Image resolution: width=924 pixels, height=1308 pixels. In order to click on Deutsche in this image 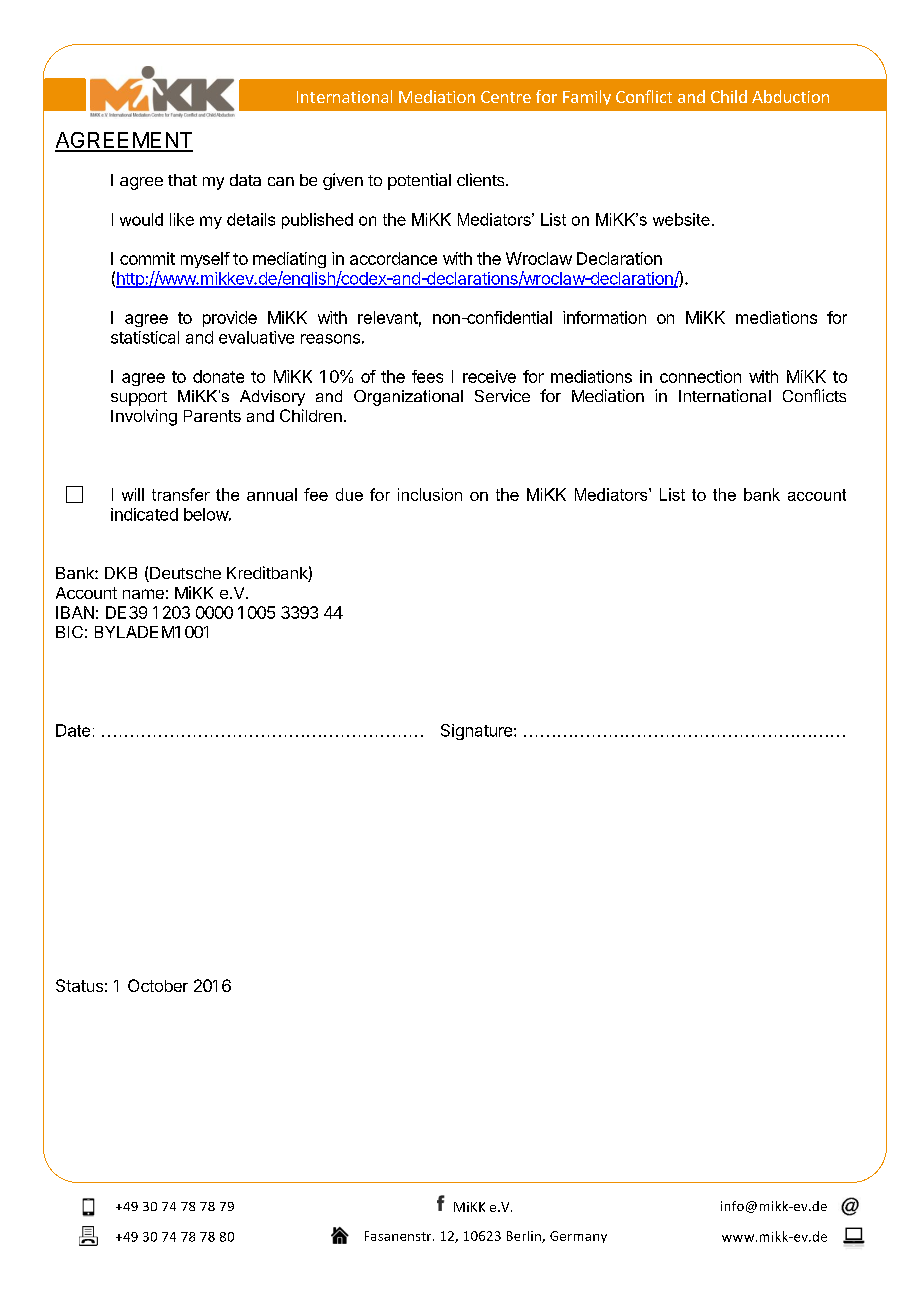, I will do `click(184, 574)`.
